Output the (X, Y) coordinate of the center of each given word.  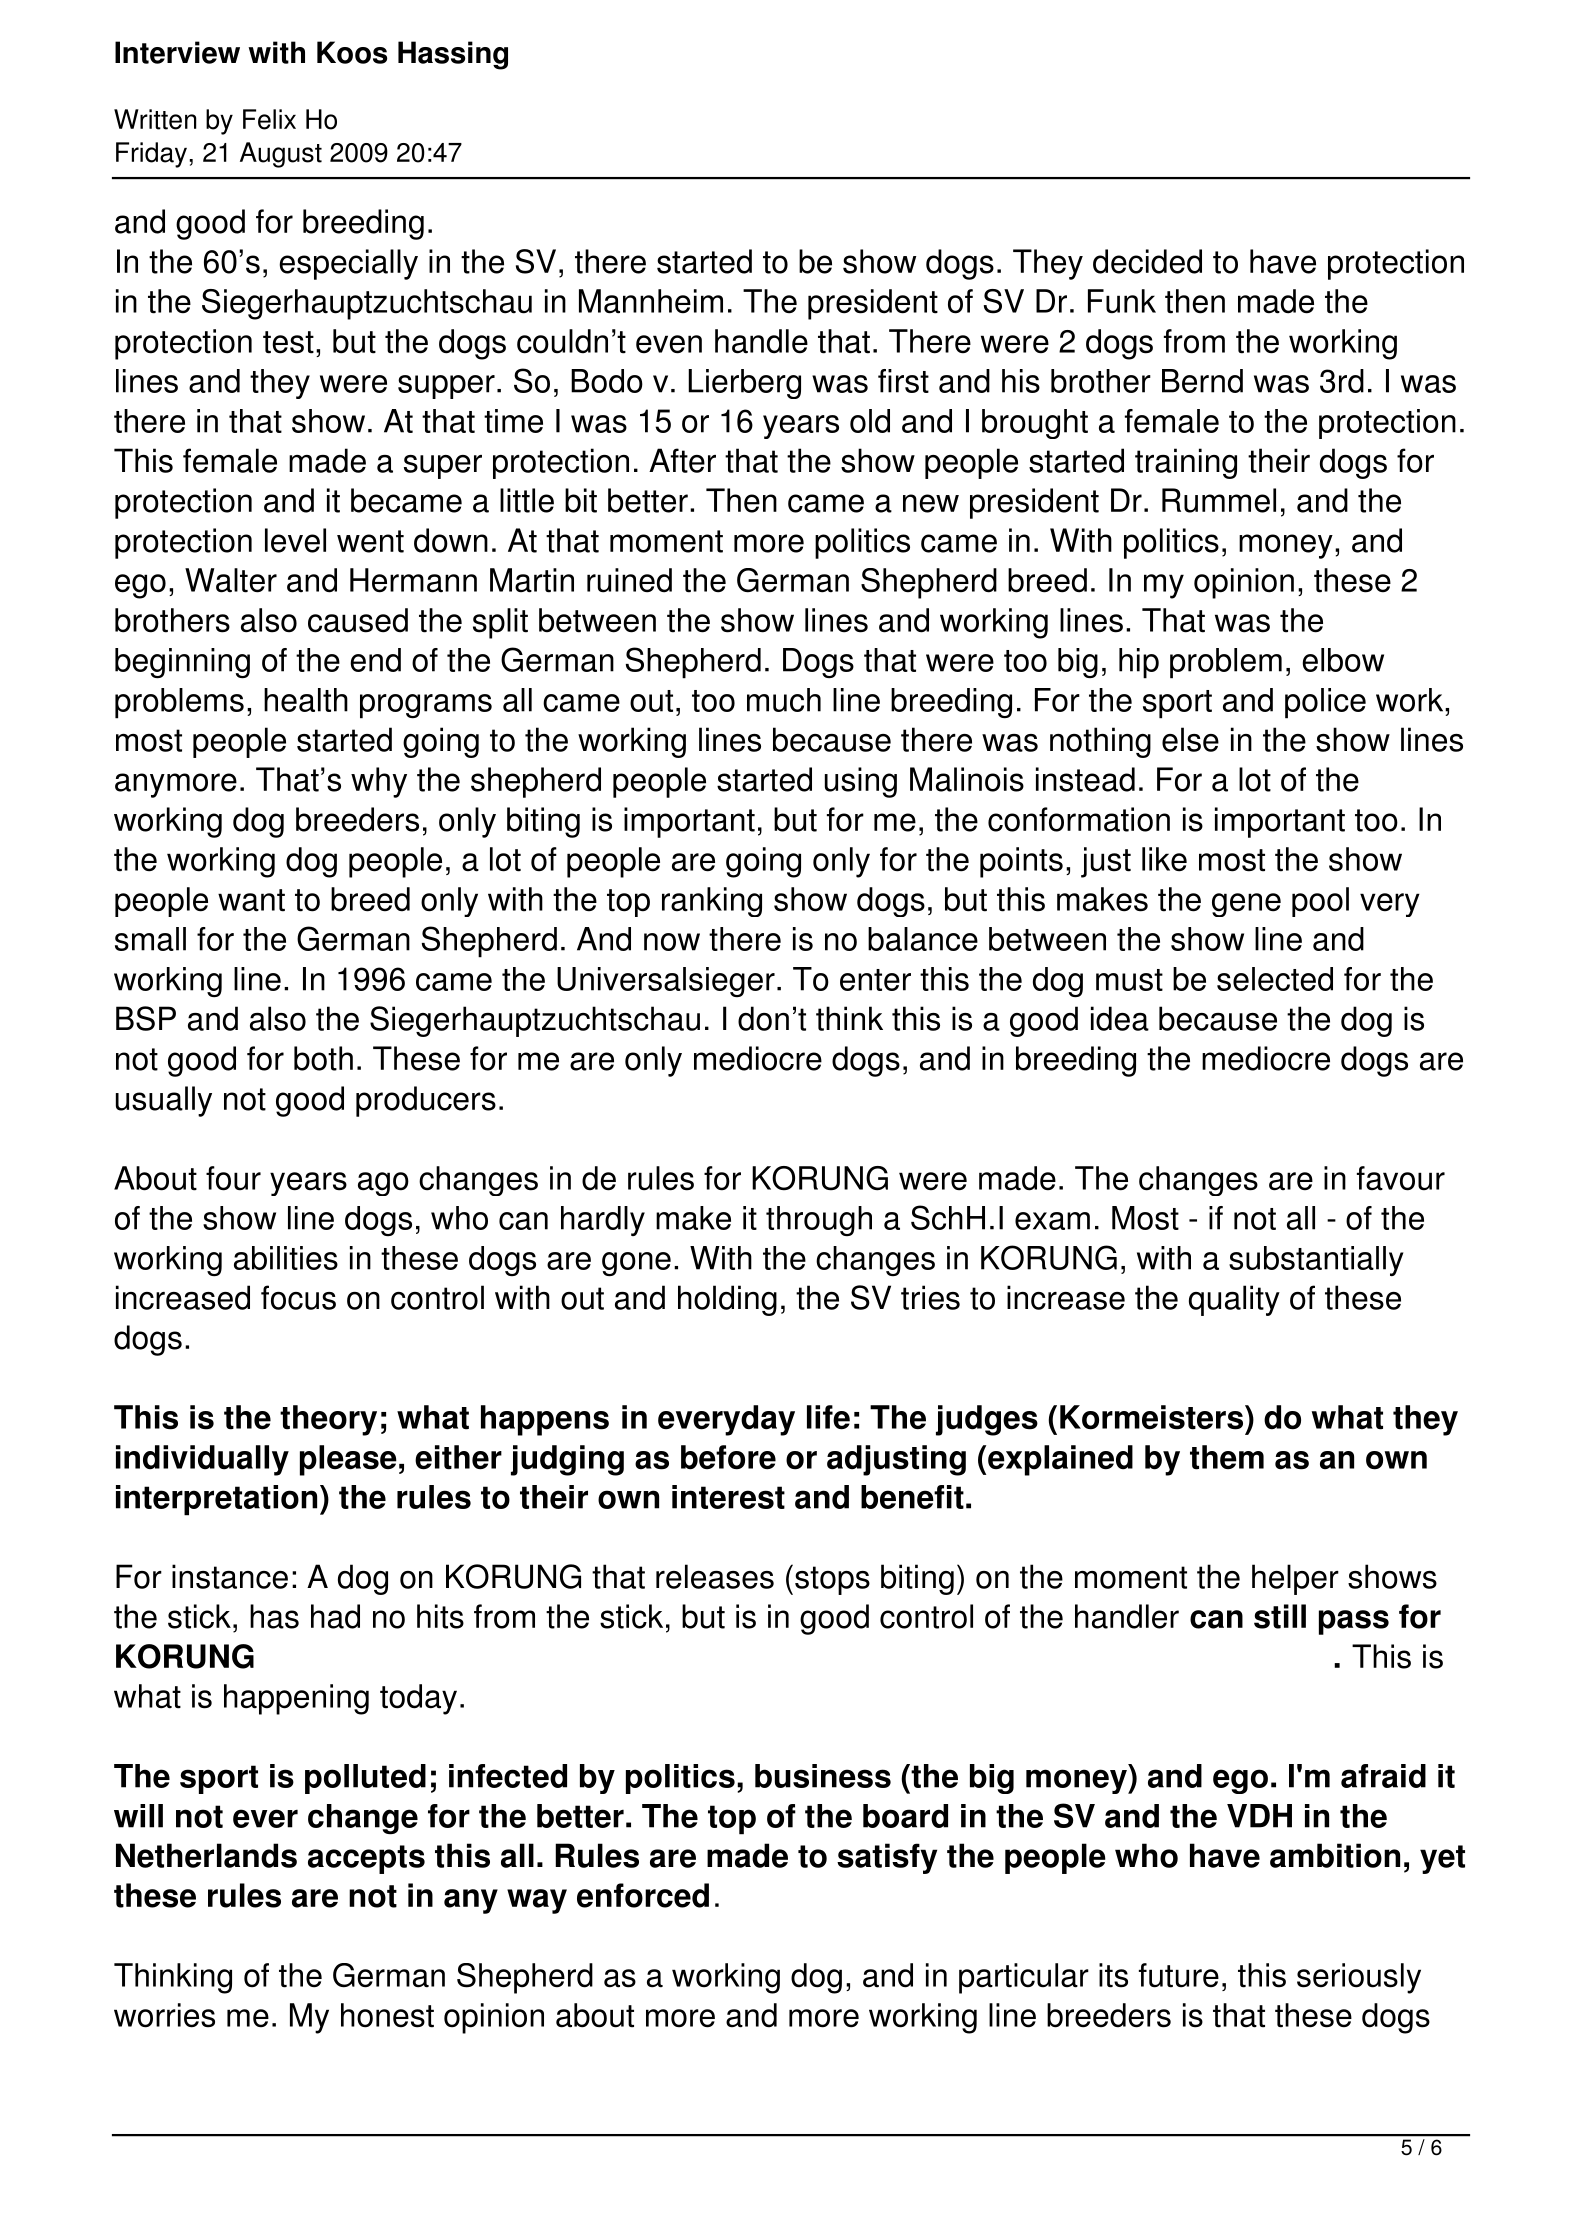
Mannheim (651, 301)
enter (875, 980)
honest (387, 2015)
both (323, 1058)
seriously (1359, 1978)
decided (1147, 261)
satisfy (887, 1858)
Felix (269, 119)
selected (1275, 979)
